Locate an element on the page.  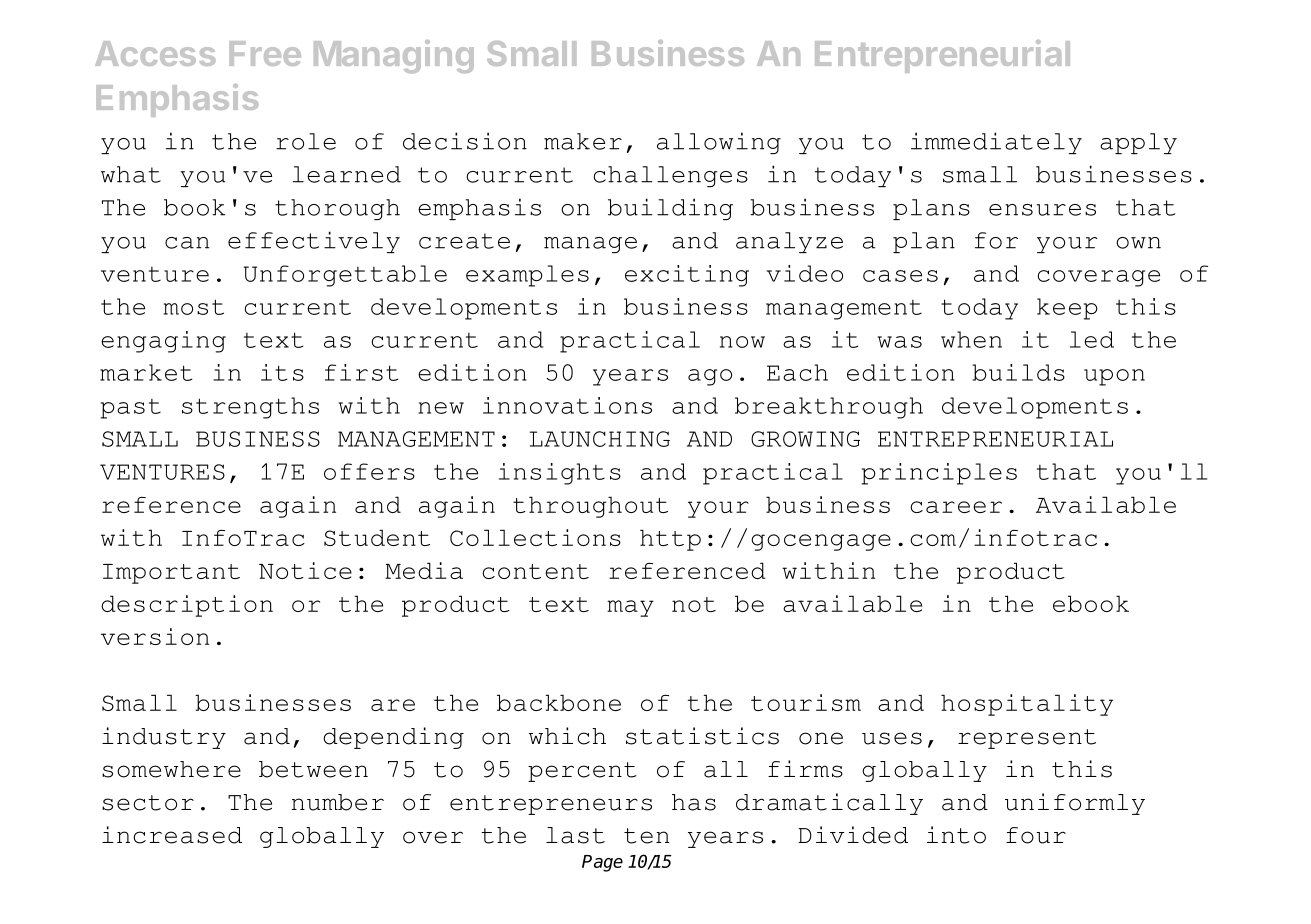
may is located at coordinates (630, 608).
